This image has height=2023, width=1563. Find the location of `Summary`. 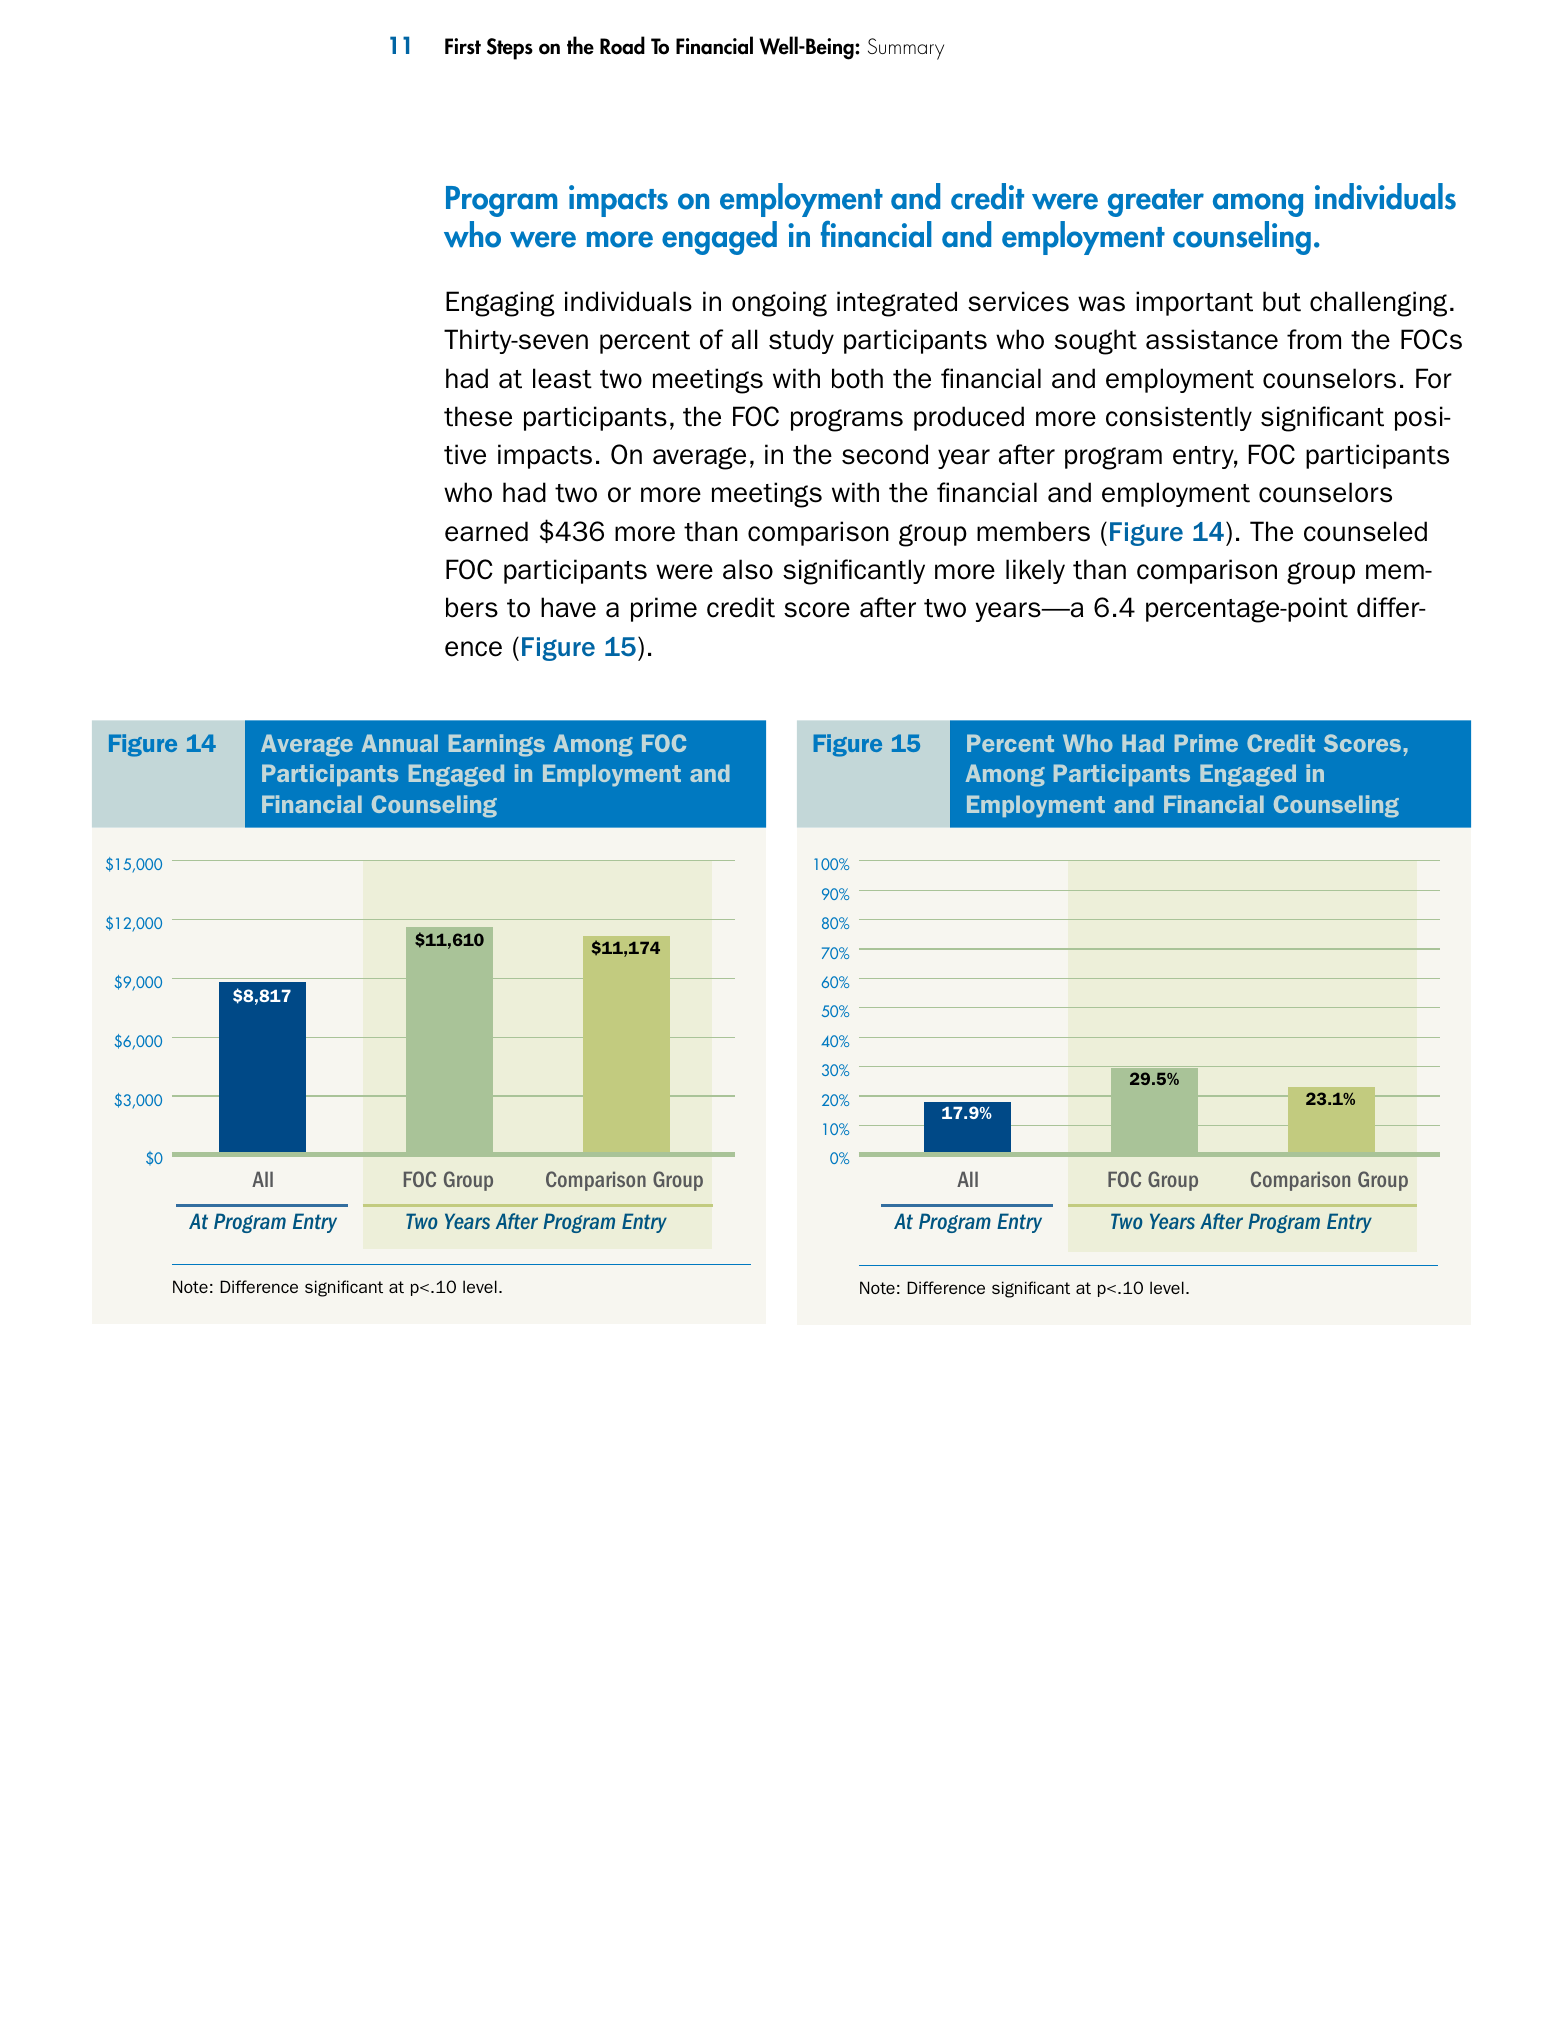

Summary is located at coordinates (906, 49).
